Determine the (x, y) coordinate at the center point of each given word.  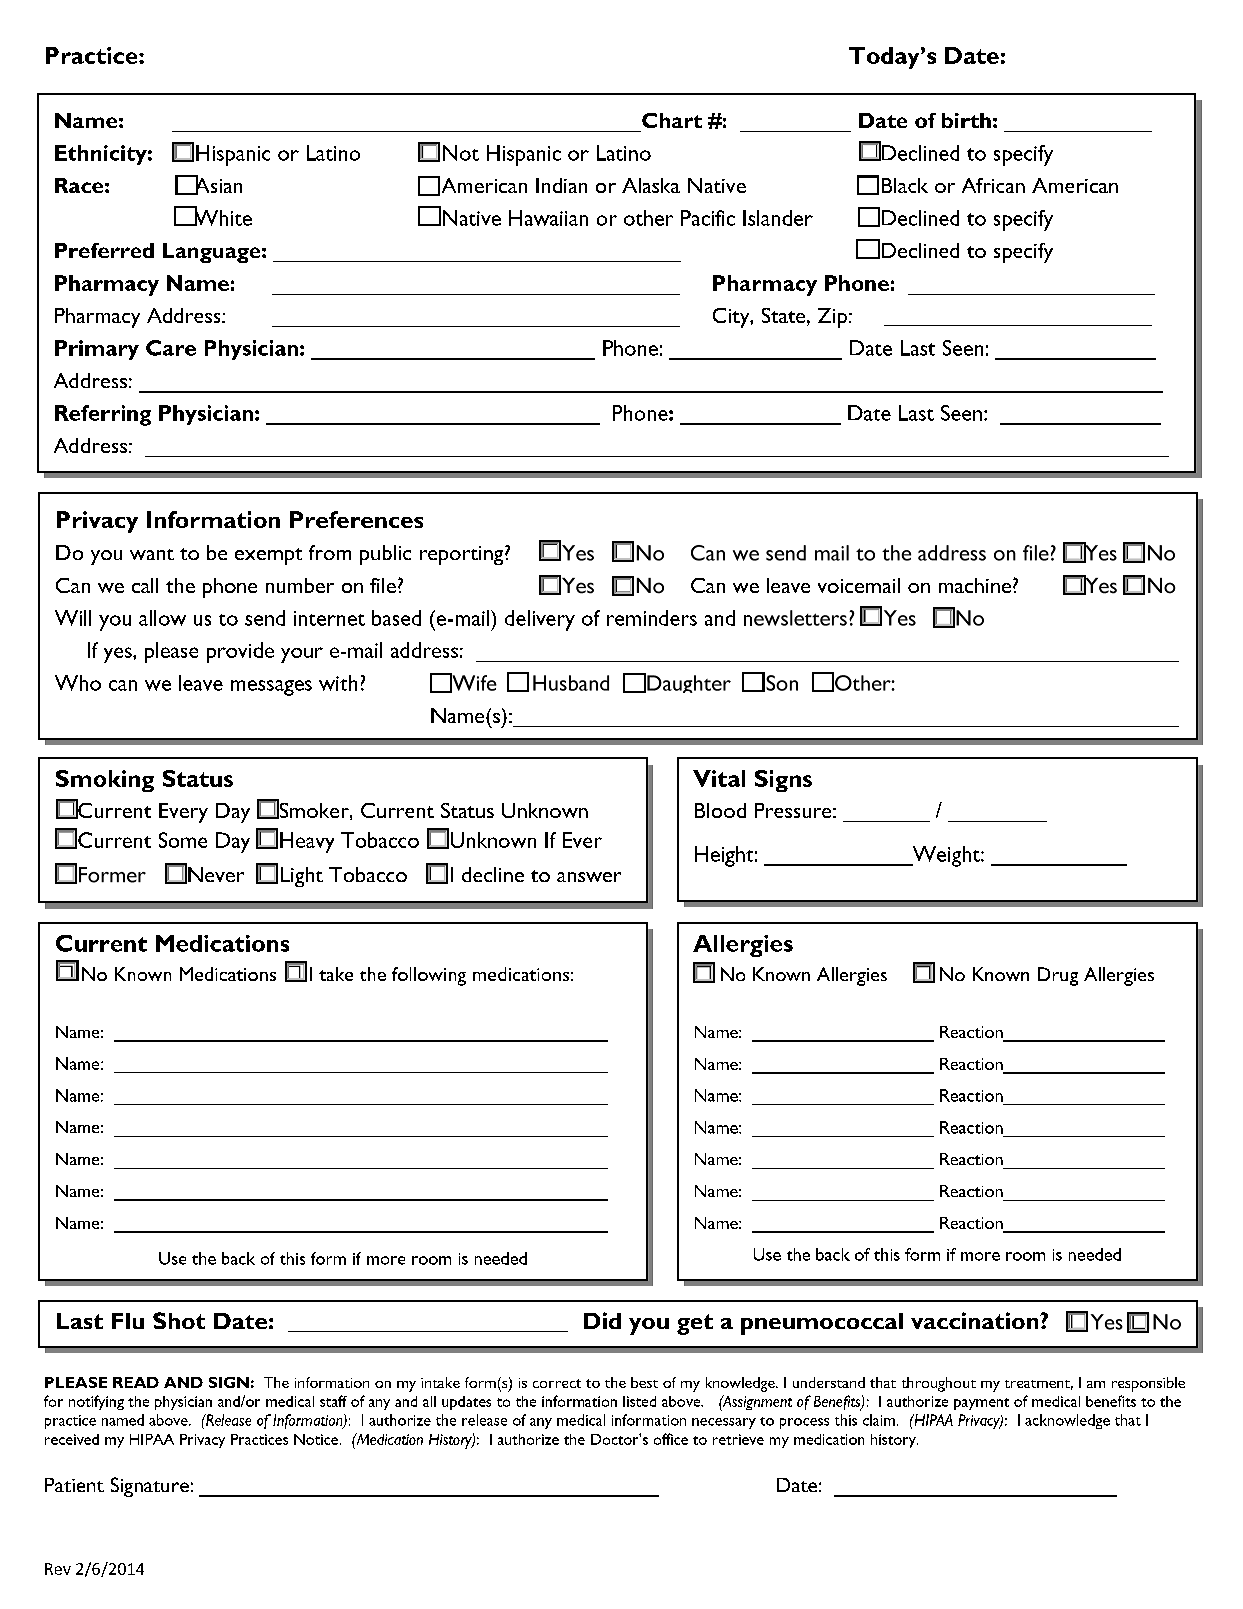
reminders (652, 618)
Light (302, 877)
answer (589, 877)
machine (976, 585)
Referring (103, 415)
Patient (74, 1485)
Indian (561, 185)
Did (602, 1320)
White (222, 217)
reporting (463, 555)
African (993, 185)
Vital (719, 778)
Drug (1058, 976)
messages (271, 688)
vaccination (976, 1320)
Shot (179, 1320)
